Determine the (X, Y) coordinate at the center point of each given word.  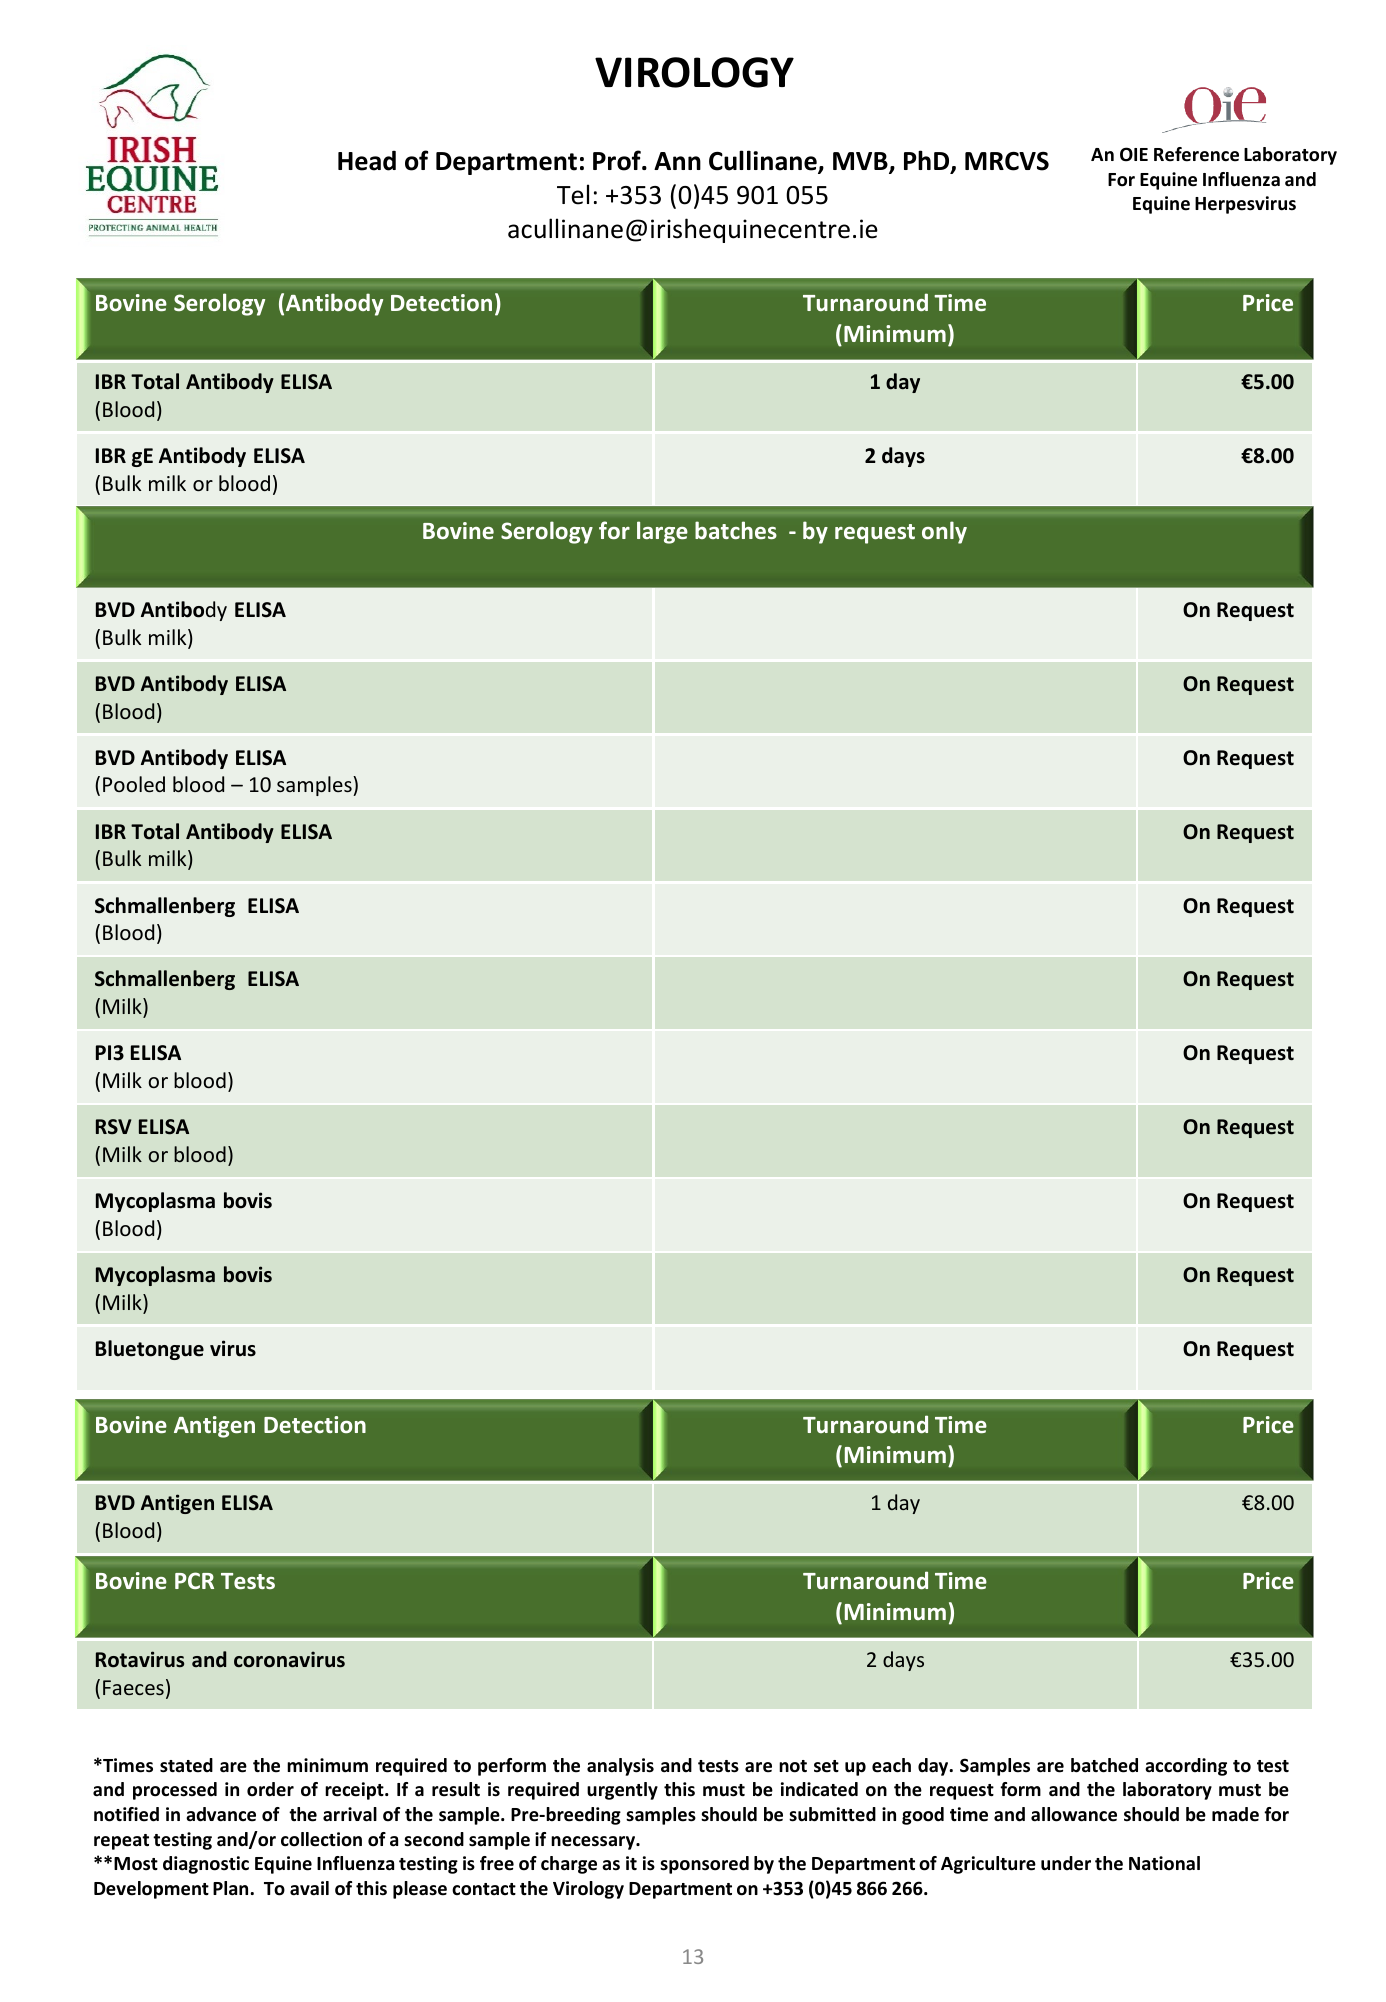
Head (367, 161)
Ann (677, 161)
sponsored (704, 1865)
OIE (1134, 154)
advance (221, 1814)
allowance (1074, 1814)
